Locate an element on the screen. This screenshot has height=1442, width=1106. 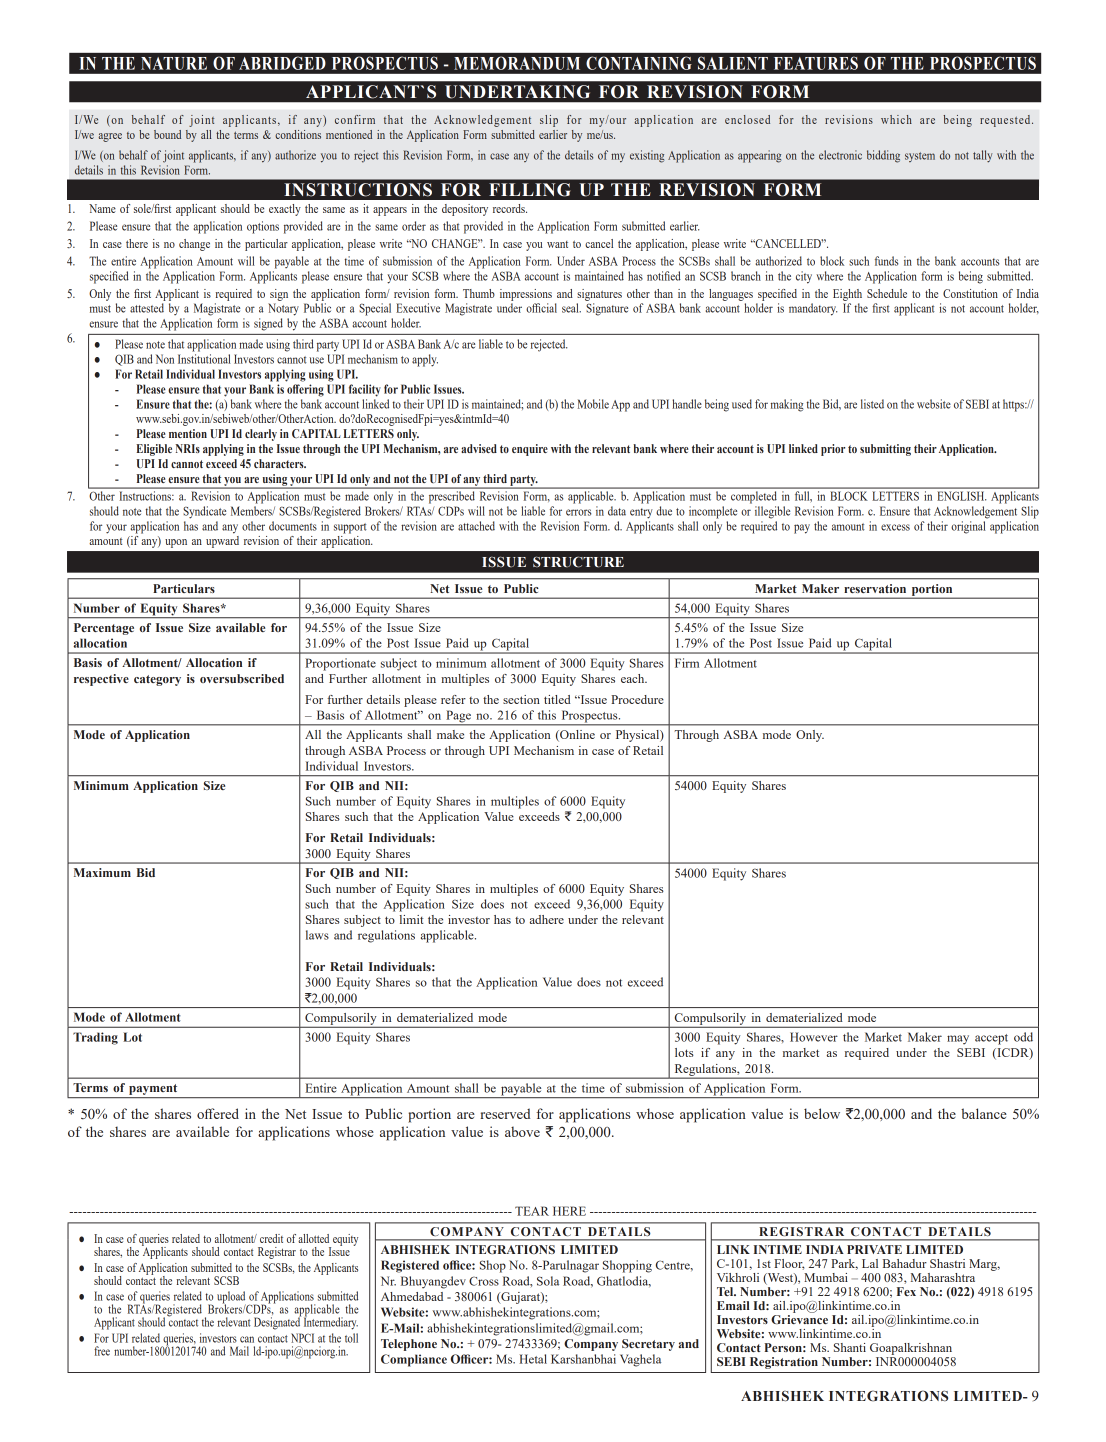
MEMORANDUM is located at coordinates (517, 63).
